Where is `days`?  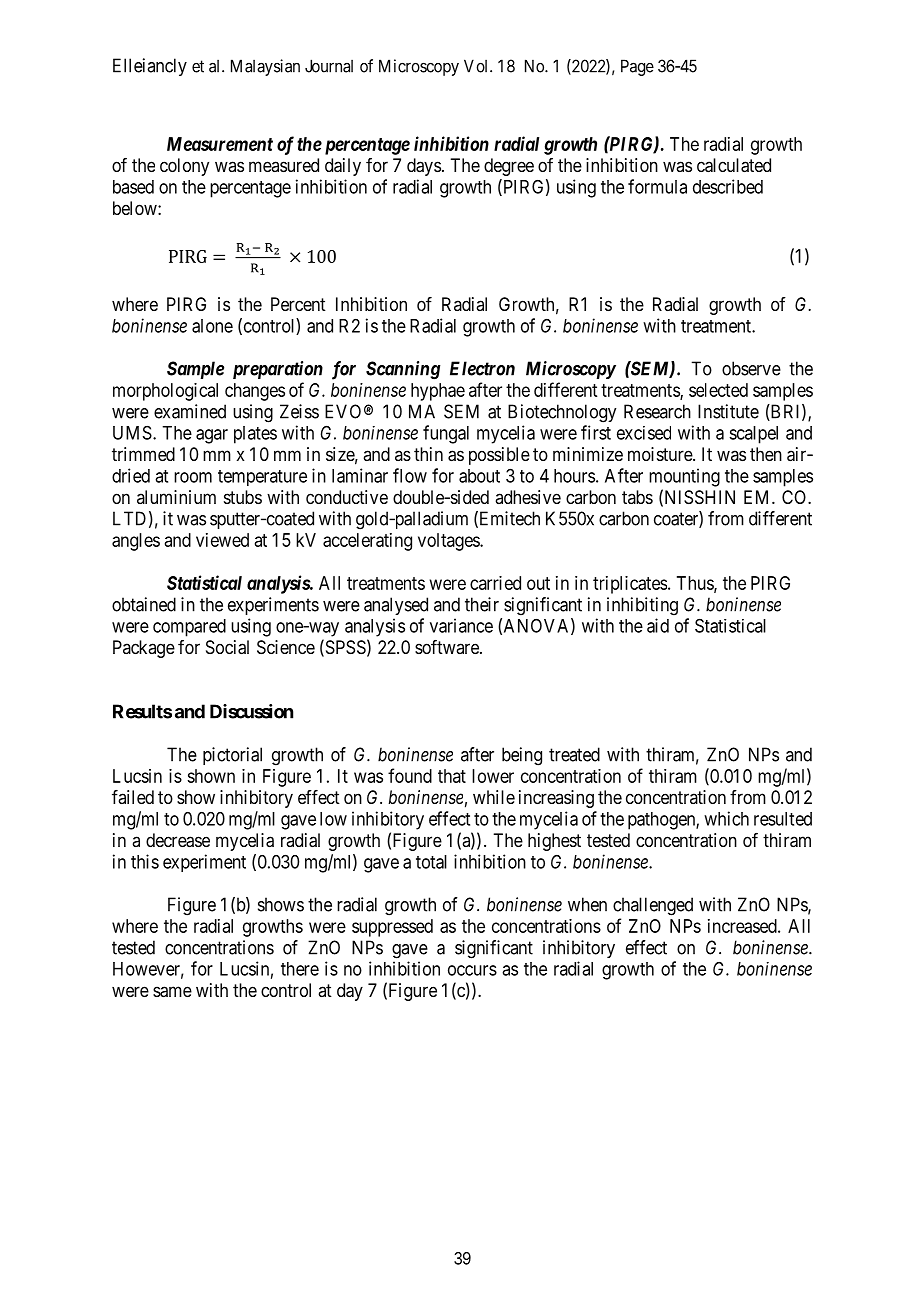
days is located at coordinates (424, 167).
